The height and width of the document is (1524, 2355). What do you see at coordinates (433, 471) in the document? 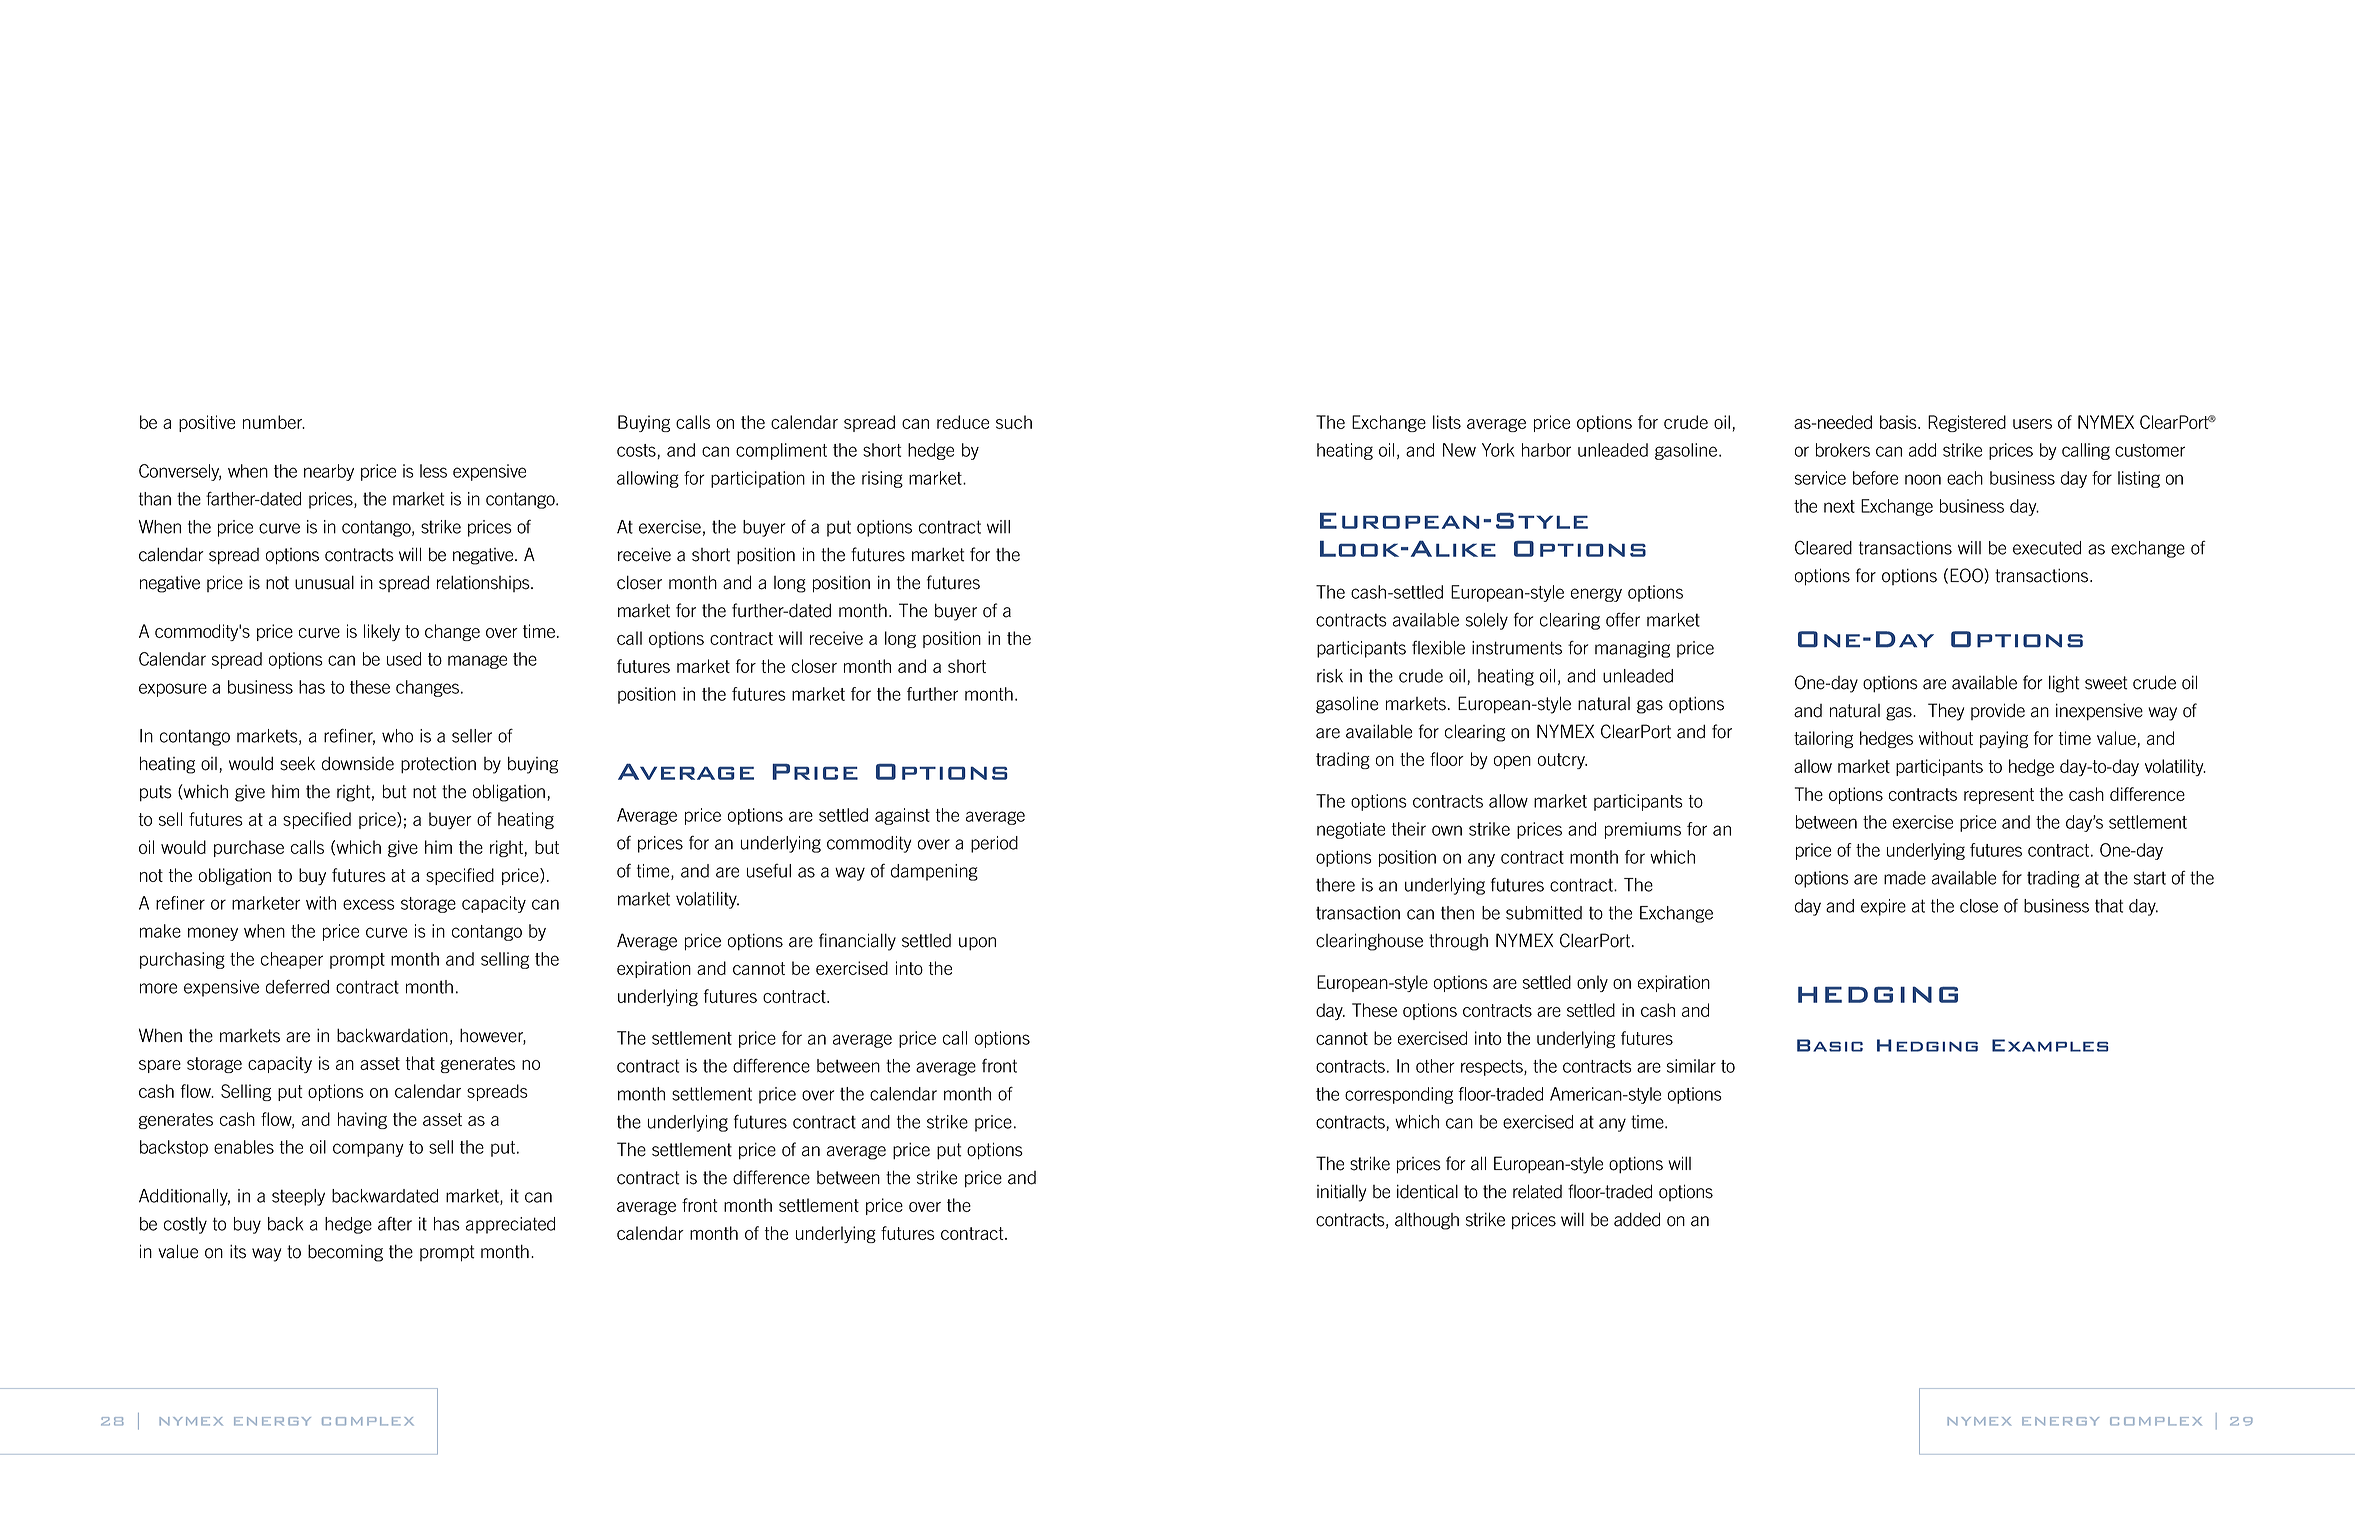
I see `less` at bounding box center [433, 471].
